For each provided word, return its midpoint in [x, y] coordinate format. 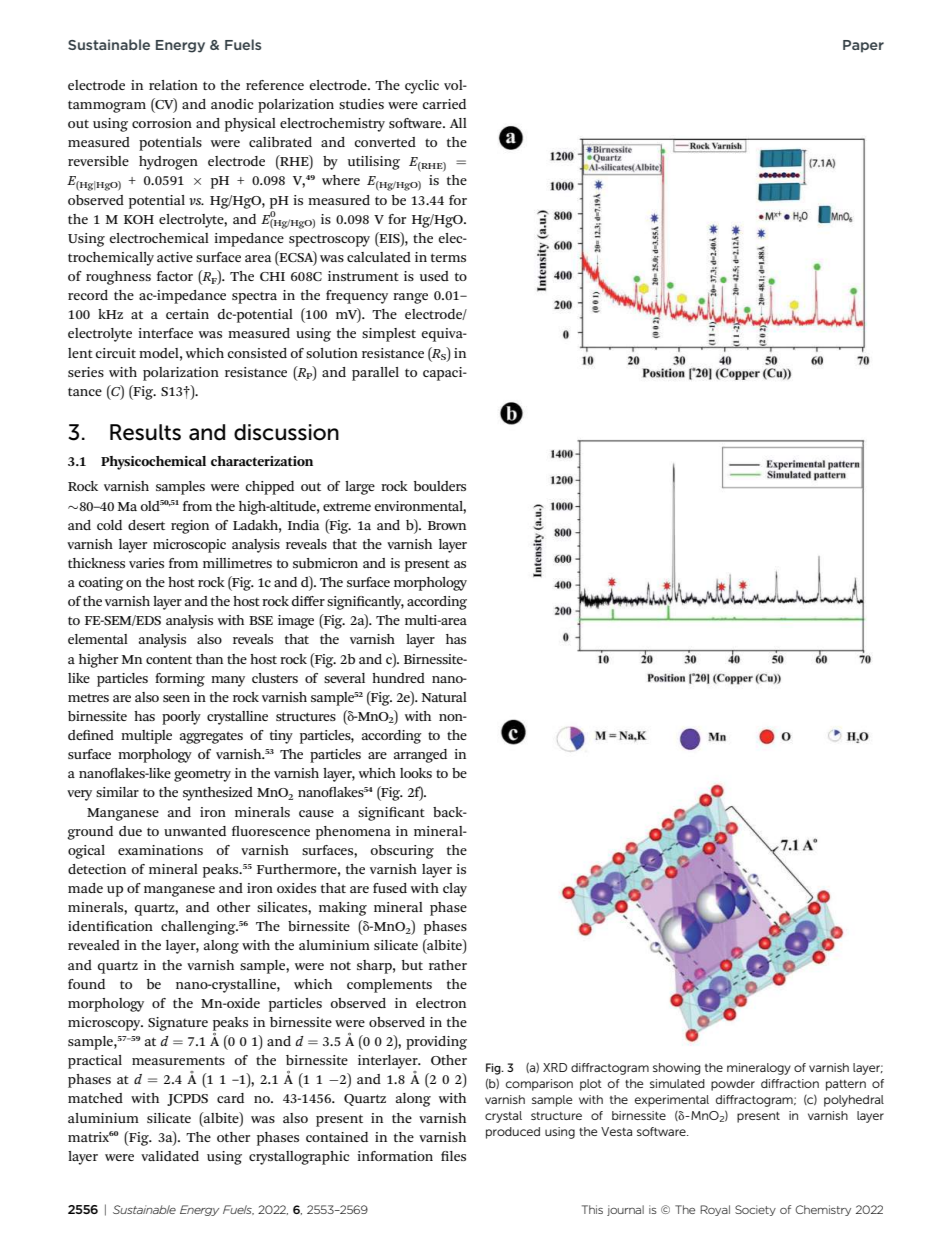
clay [455, 890]
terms [448, 257]
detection [97, 869]
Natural [444, 697]
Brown [447, 525]
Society [755, 1210]
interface [165, 333]
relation [173, 85]
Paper [863, 46]
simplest [389, 335]
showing [676, 1069]
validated [170, 1156]
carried [444, 104]
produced [513, 1133]
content [169, 659]
